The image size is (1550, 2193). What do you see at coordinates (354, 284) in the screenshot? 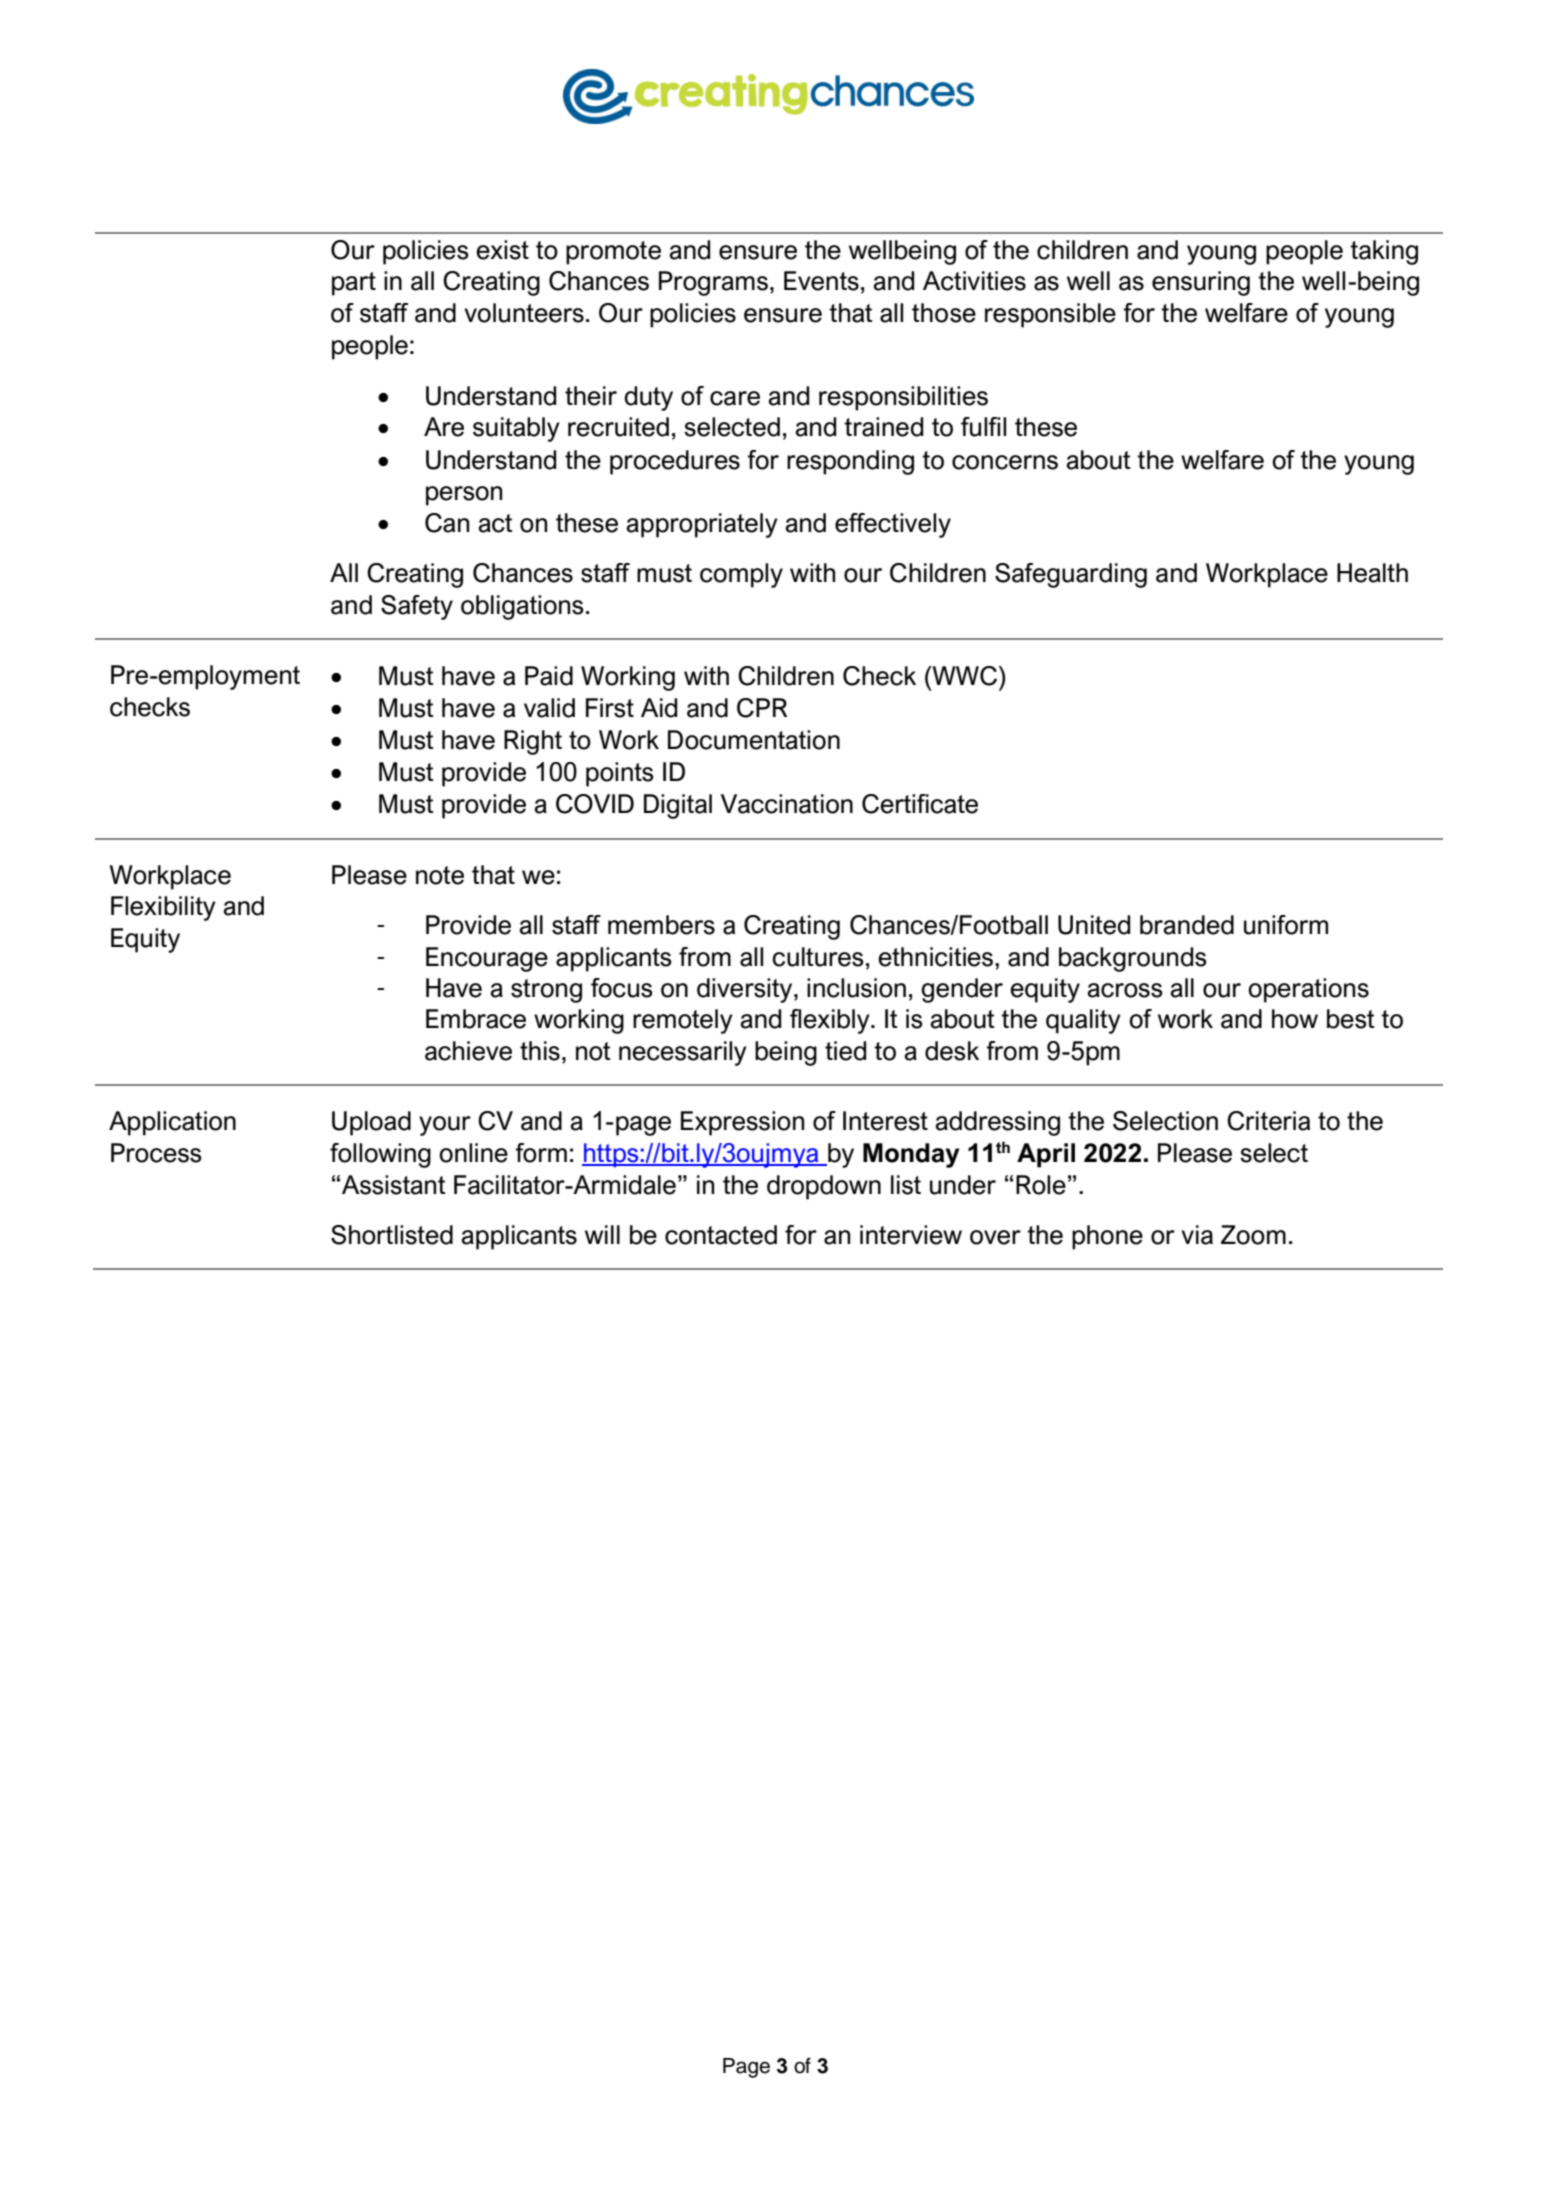
I see `part` at bounding box center [354, 284].
